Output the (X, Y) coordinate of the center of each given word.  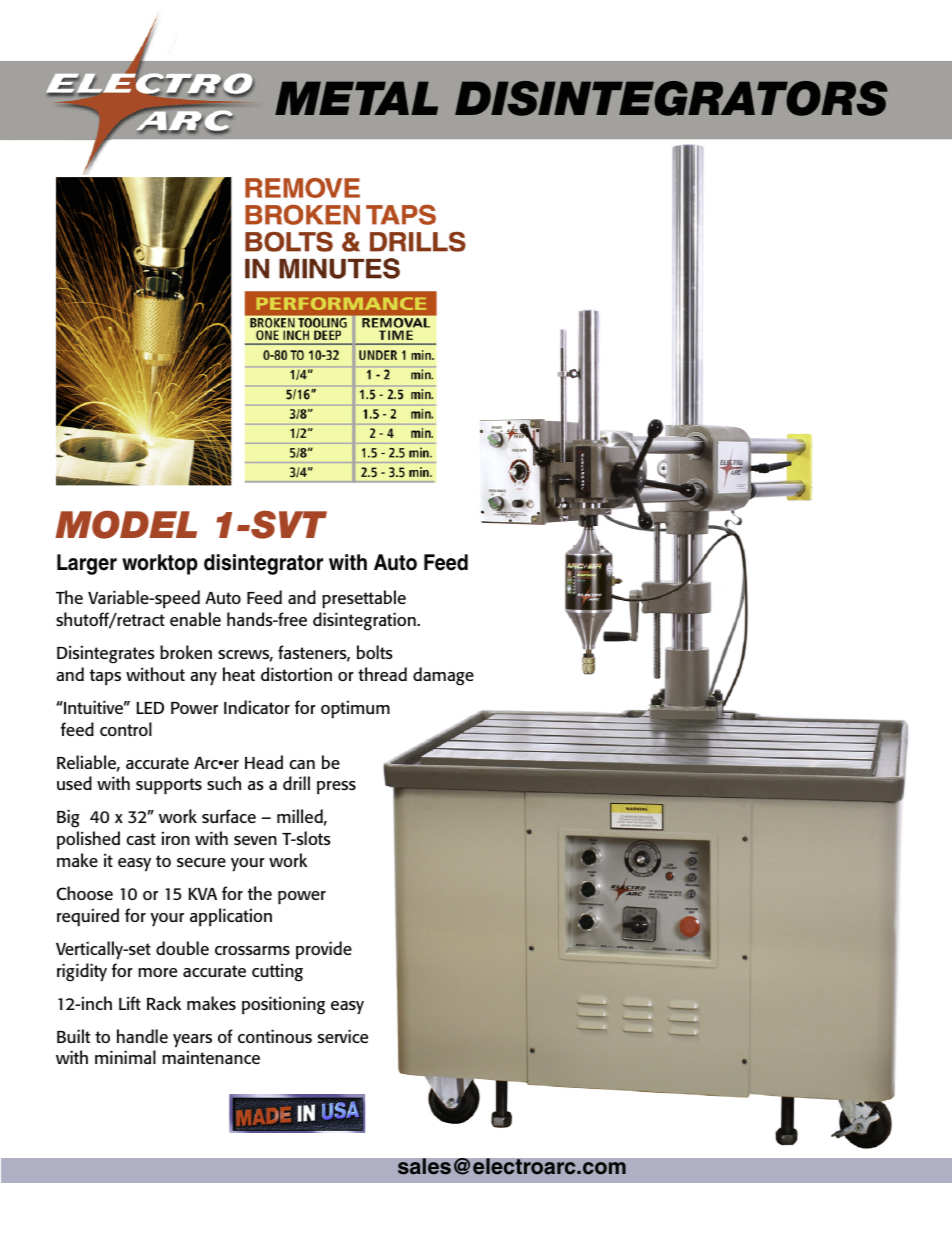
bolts (375, 652)
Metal (356, 98)
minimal (125, 1057)
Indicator (257, 707)
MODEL (126, 525)
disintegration (365, 621)
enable (195, 619)
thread (382, 674)
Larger (87, 564)
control (126, 729)
